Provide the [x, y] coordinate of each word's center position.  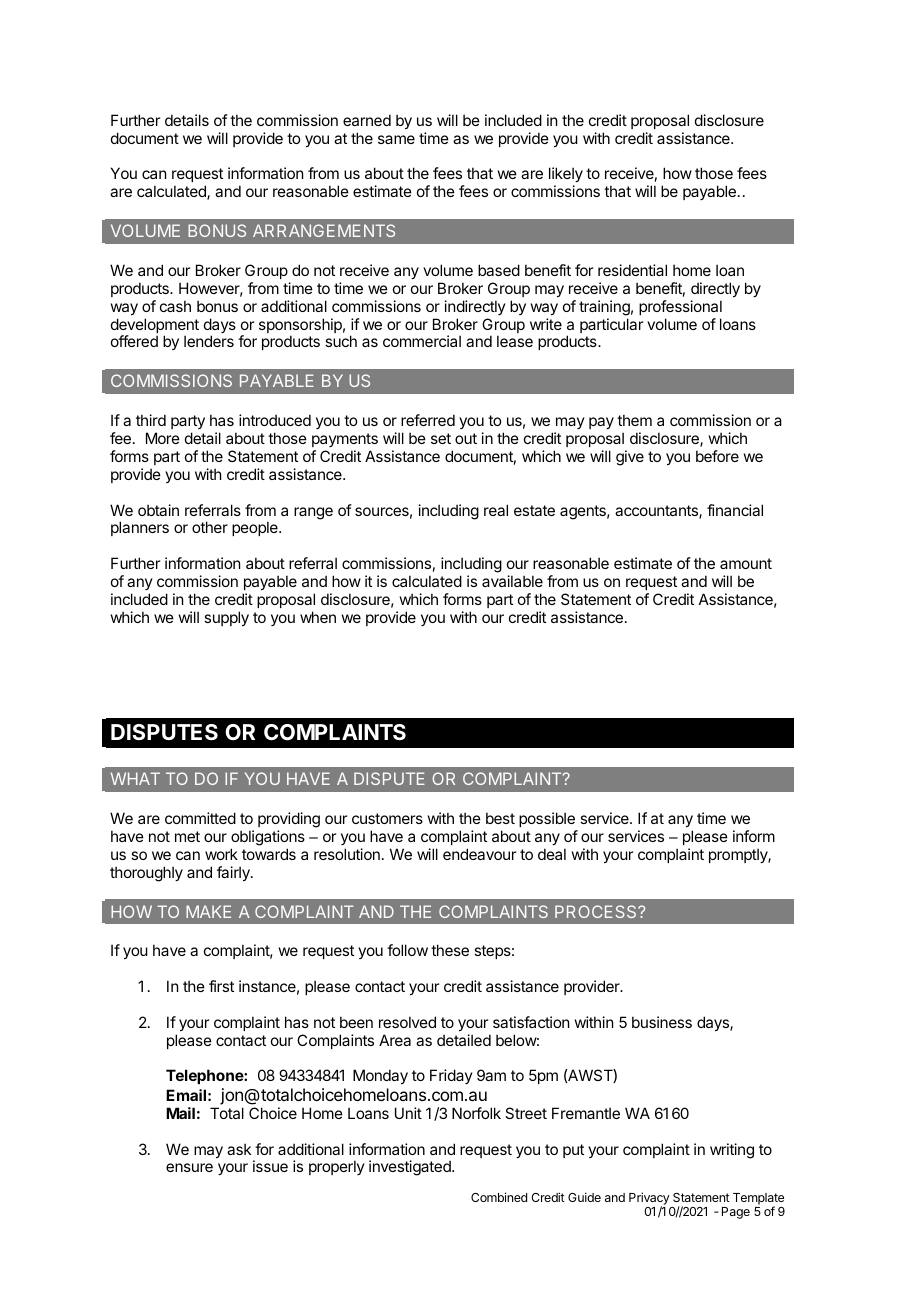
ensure [189, 1167]
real [496, 510]
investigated [411, 1168]
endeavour [479, 854]
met [187, 836]
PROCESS [597, 911]
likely [566, 176]
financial [735, 510]
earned [367, 120]
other [210, 527]
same [396, 139]
